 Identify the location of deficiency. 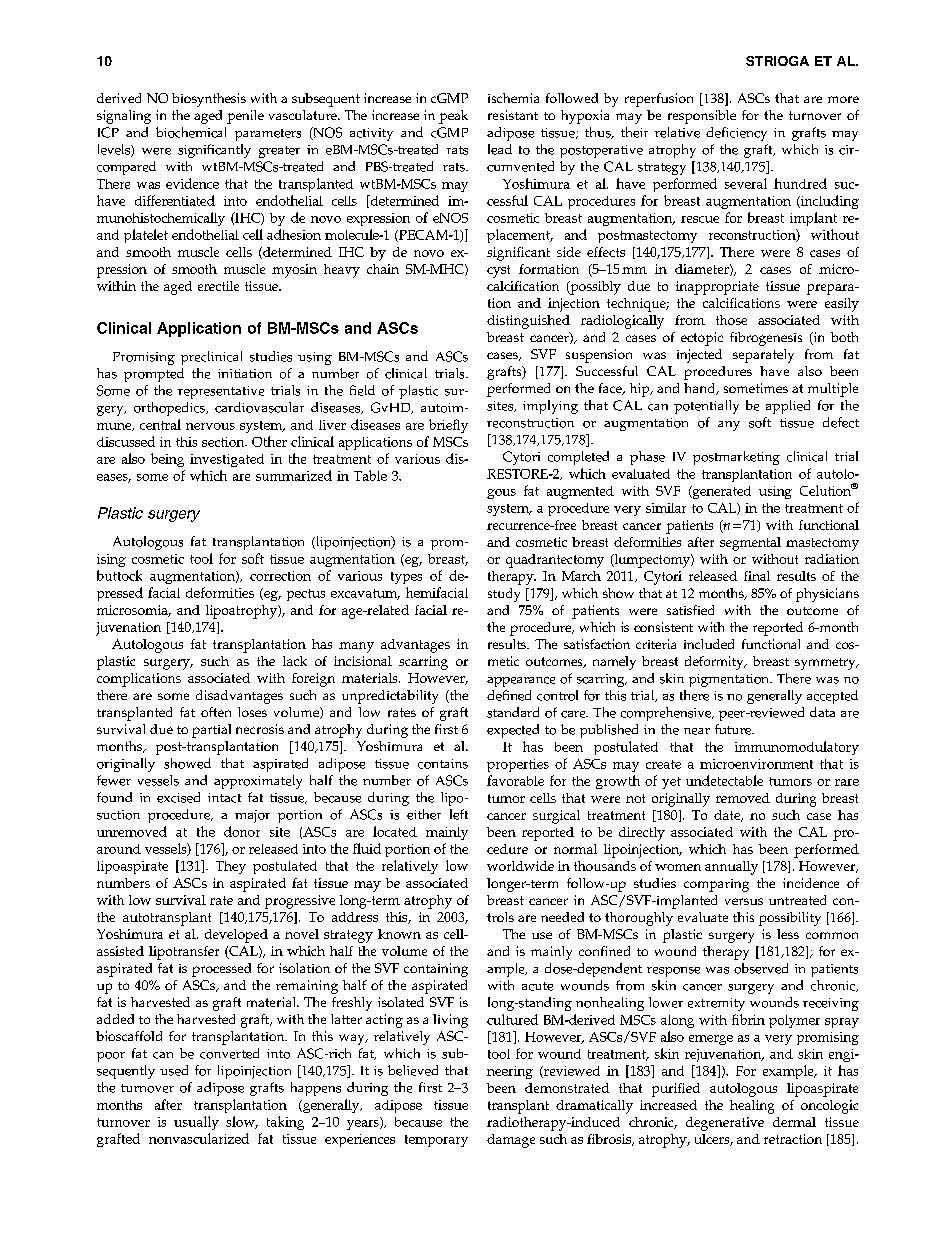
(736, 134).
